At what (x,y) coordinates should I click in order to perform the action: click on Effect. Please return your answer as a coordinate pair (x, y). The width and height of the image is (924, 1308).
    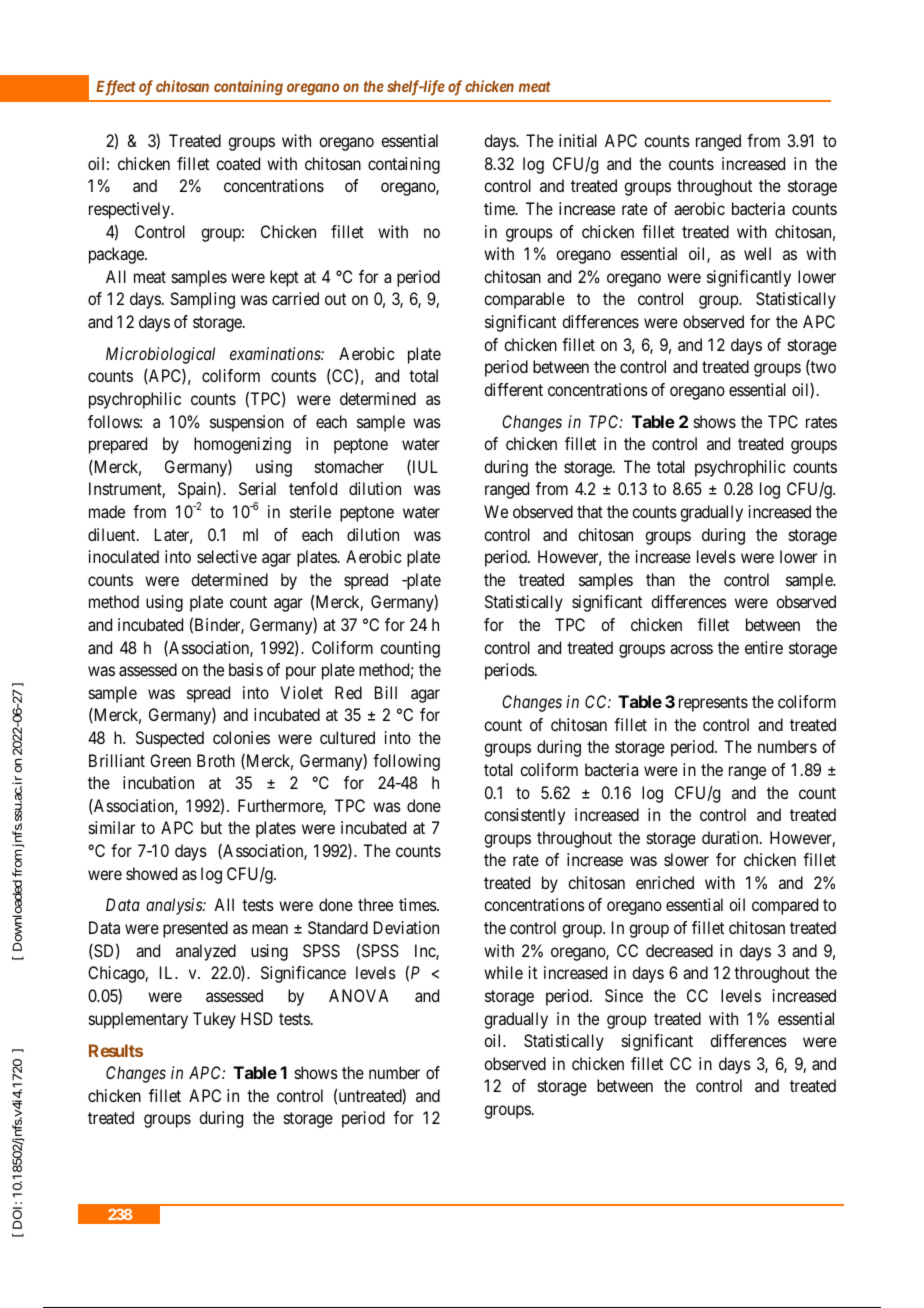
    Looking at the image, I should click on (116, 88).
